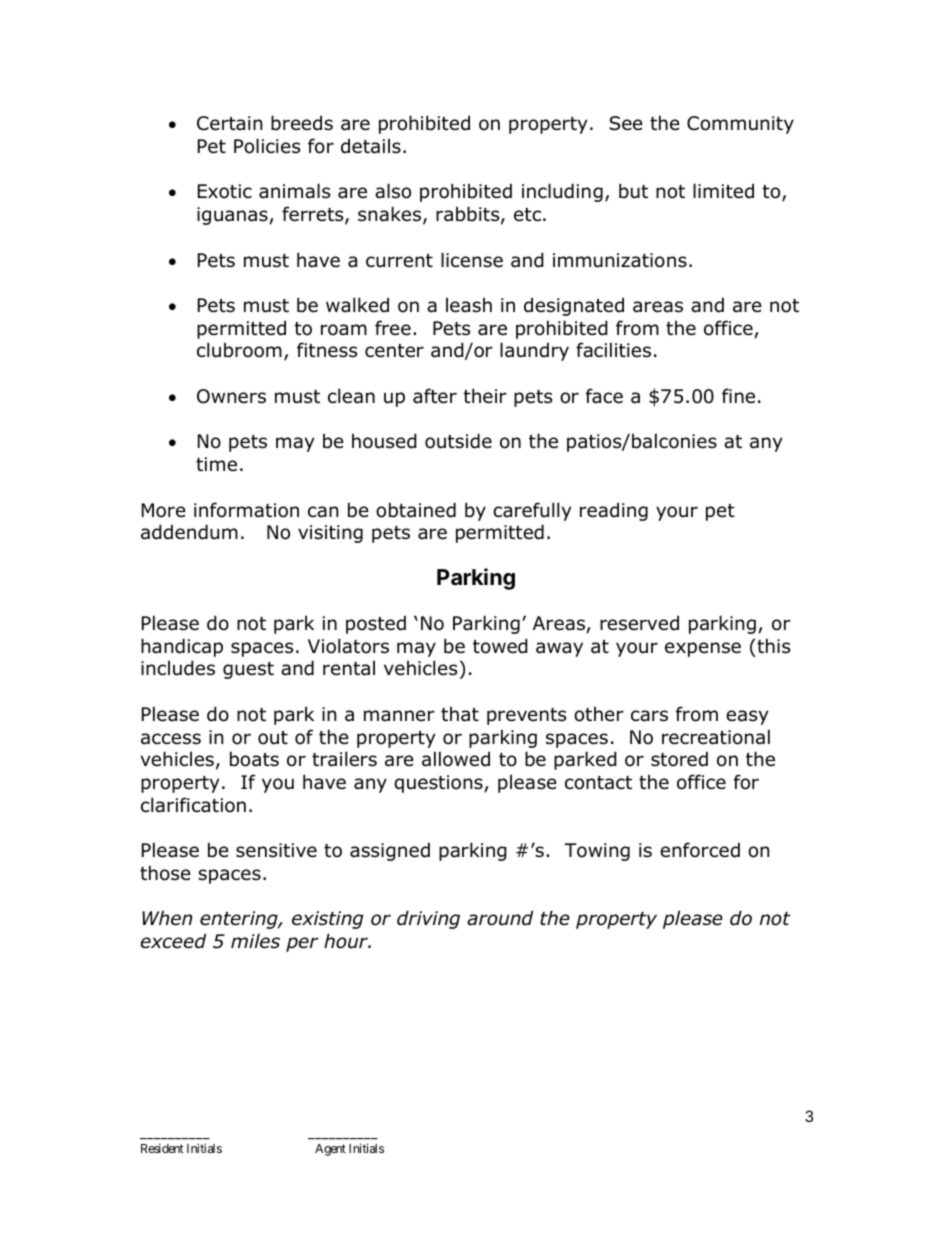 The image size is (952, 1233). What do you see at coordinates (700, 850) in the document?
I see `enforced` at bounding box center [700, 850].
